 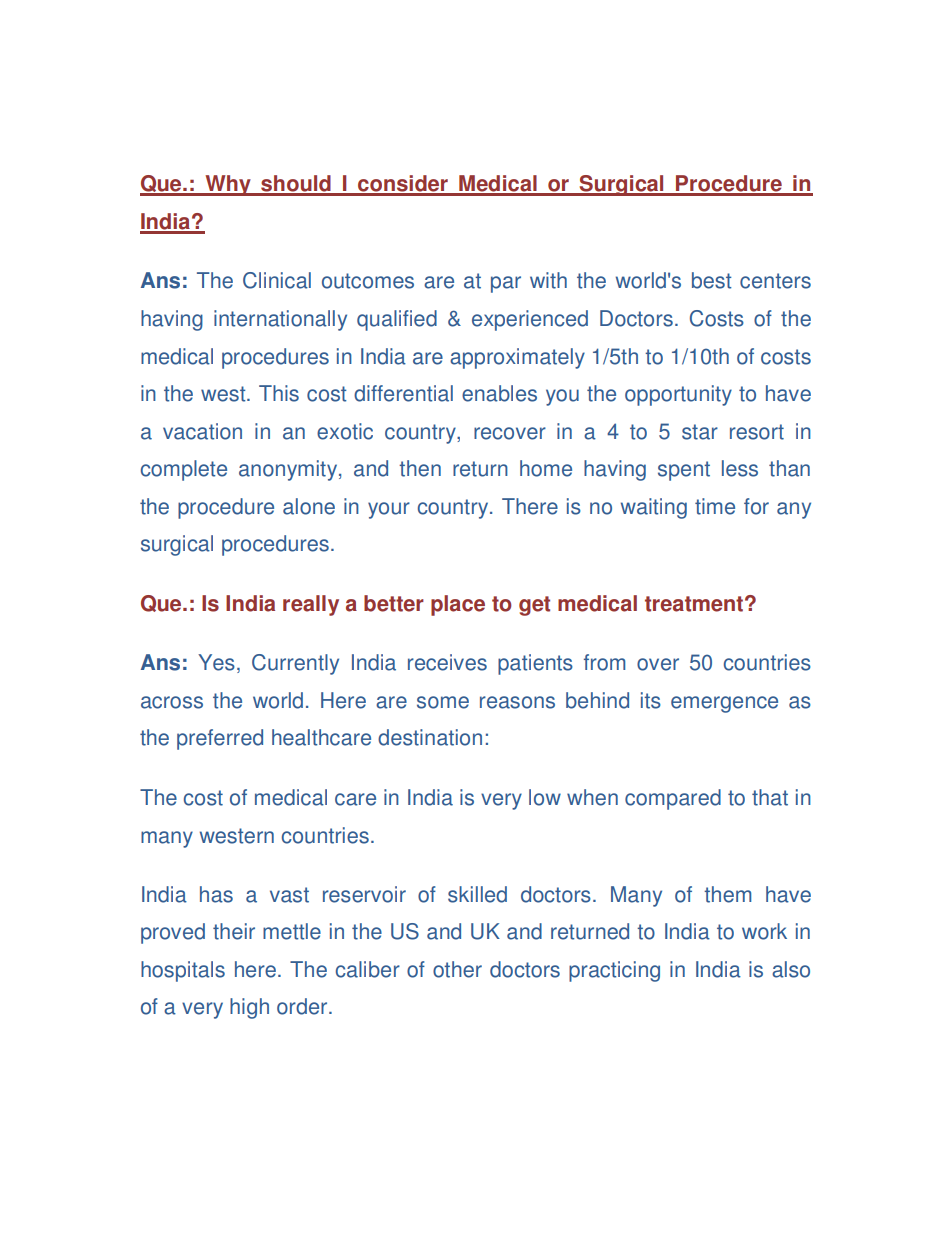 I want to click on best, so click(x=711, y=280).
